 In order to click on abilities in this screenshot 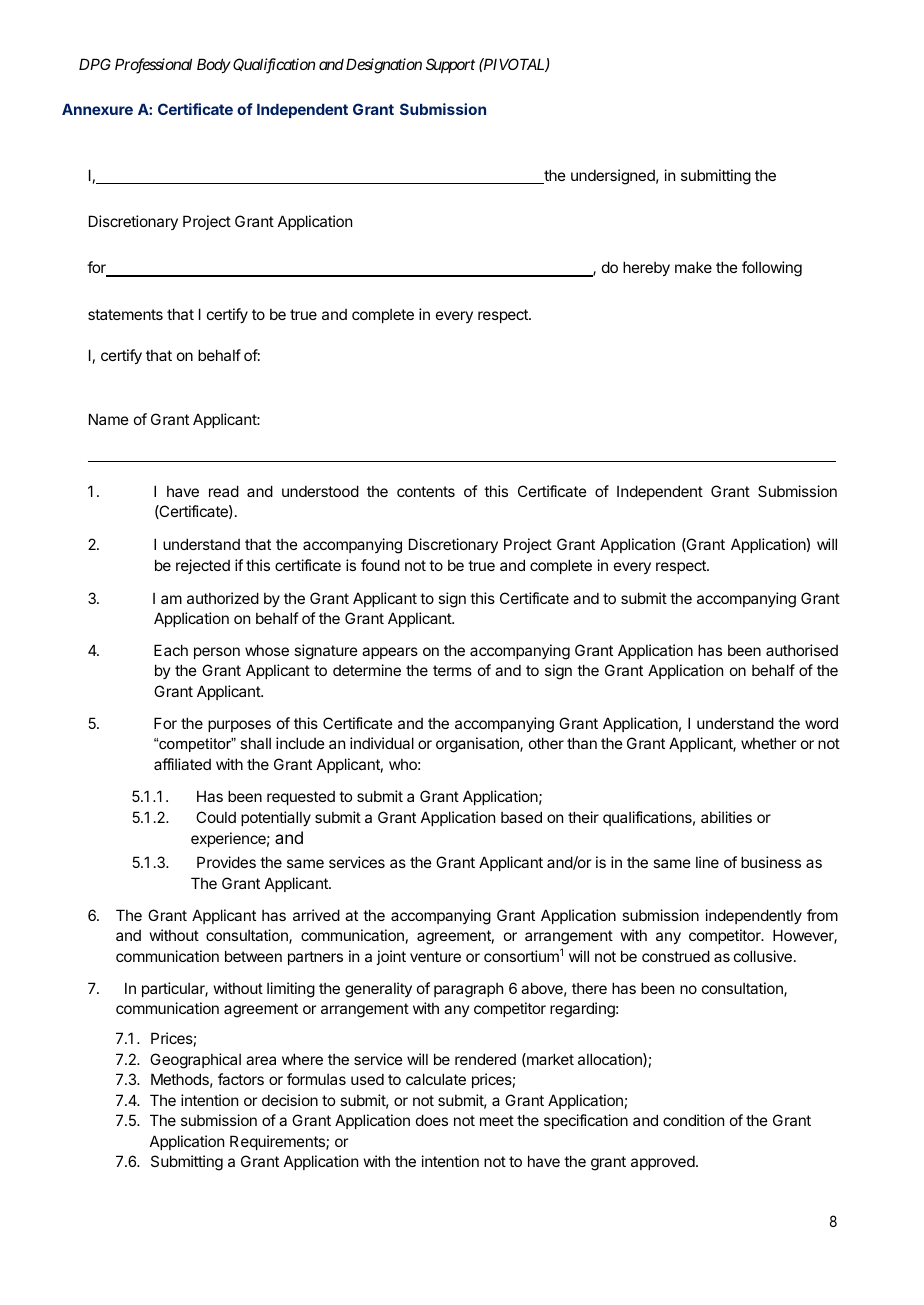, I will do `click(726, 817)`.
